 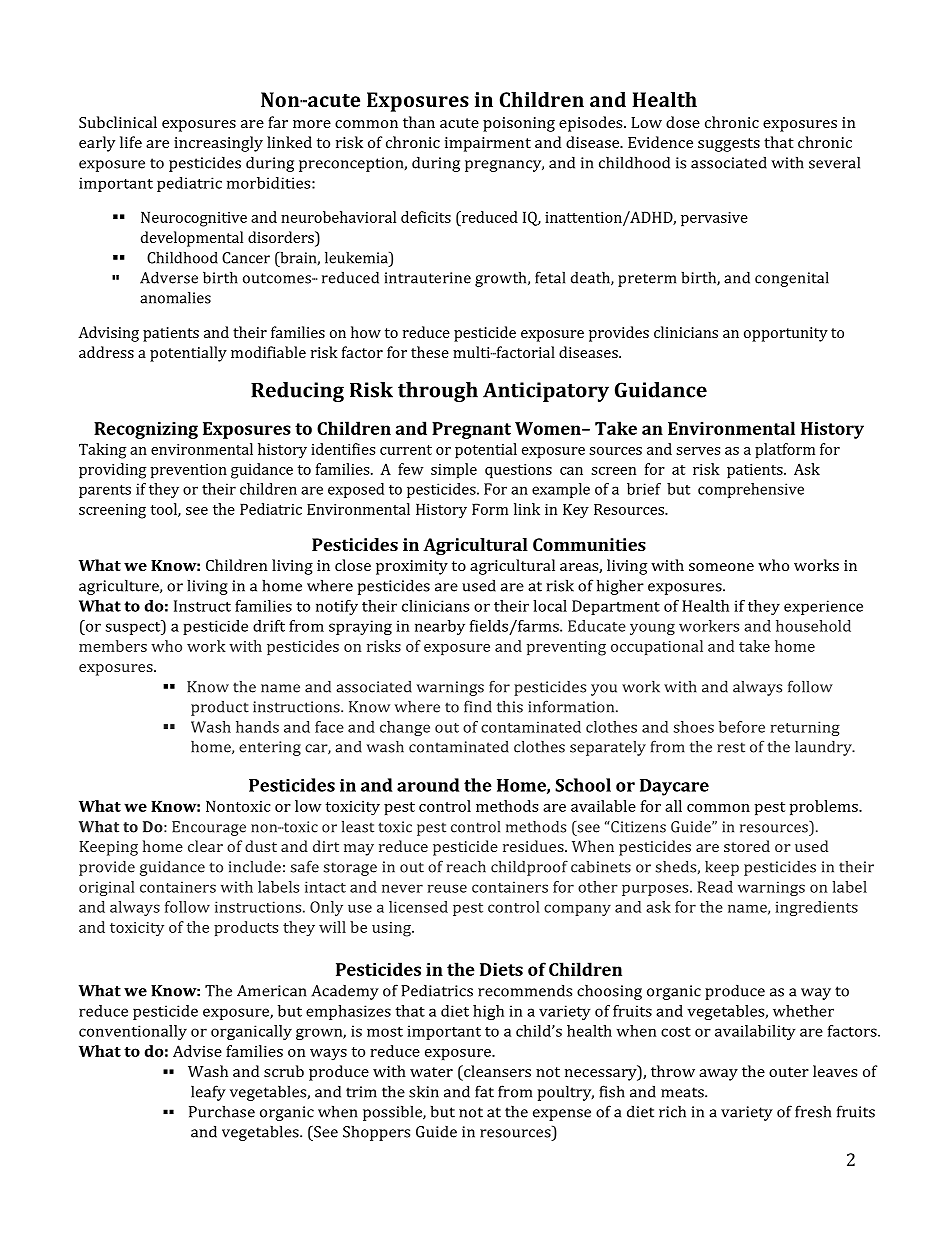 I want to click on suggests, so click(x=729, y=145).
